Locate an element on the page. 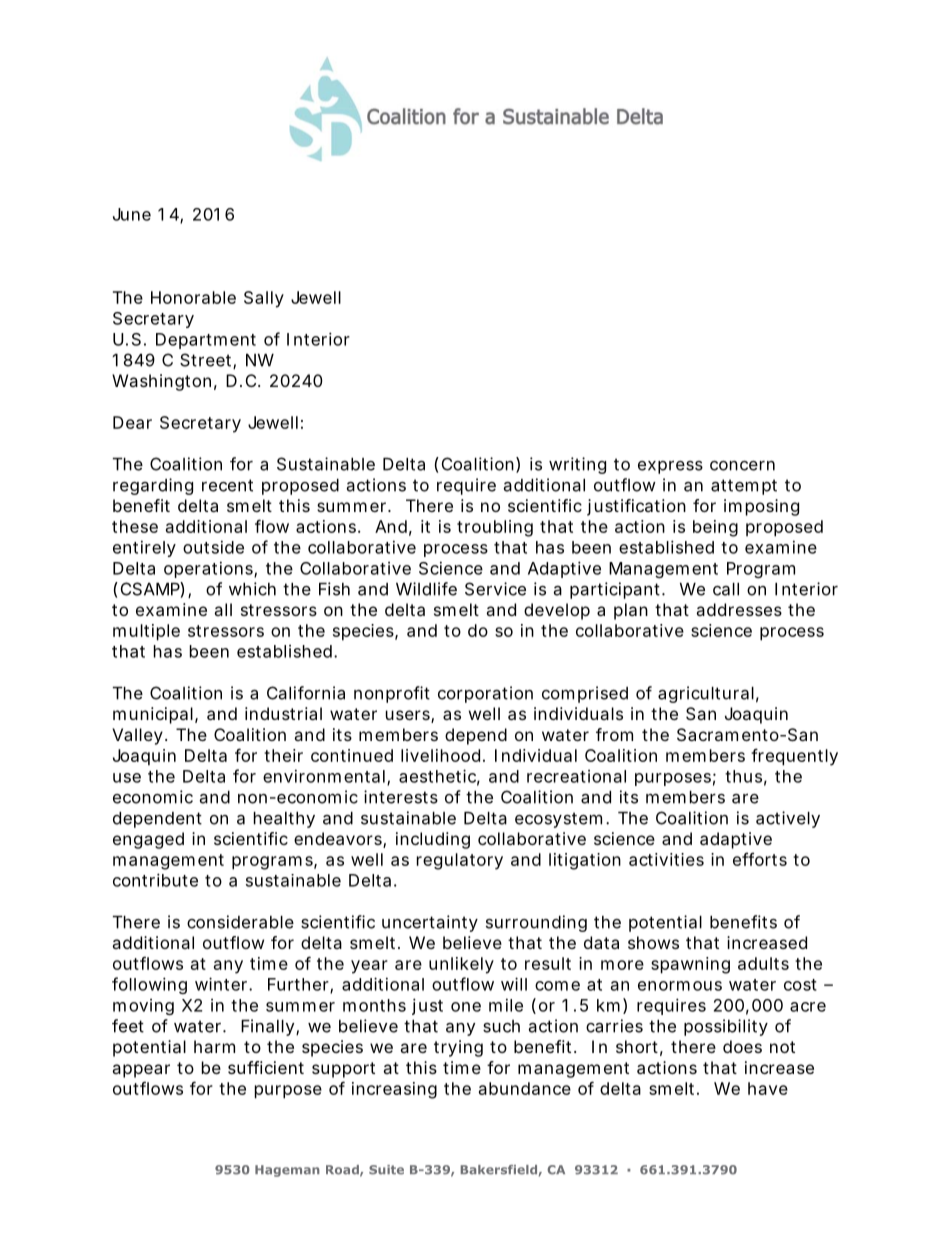  sufficient is located at coordinates (266, 1067).
